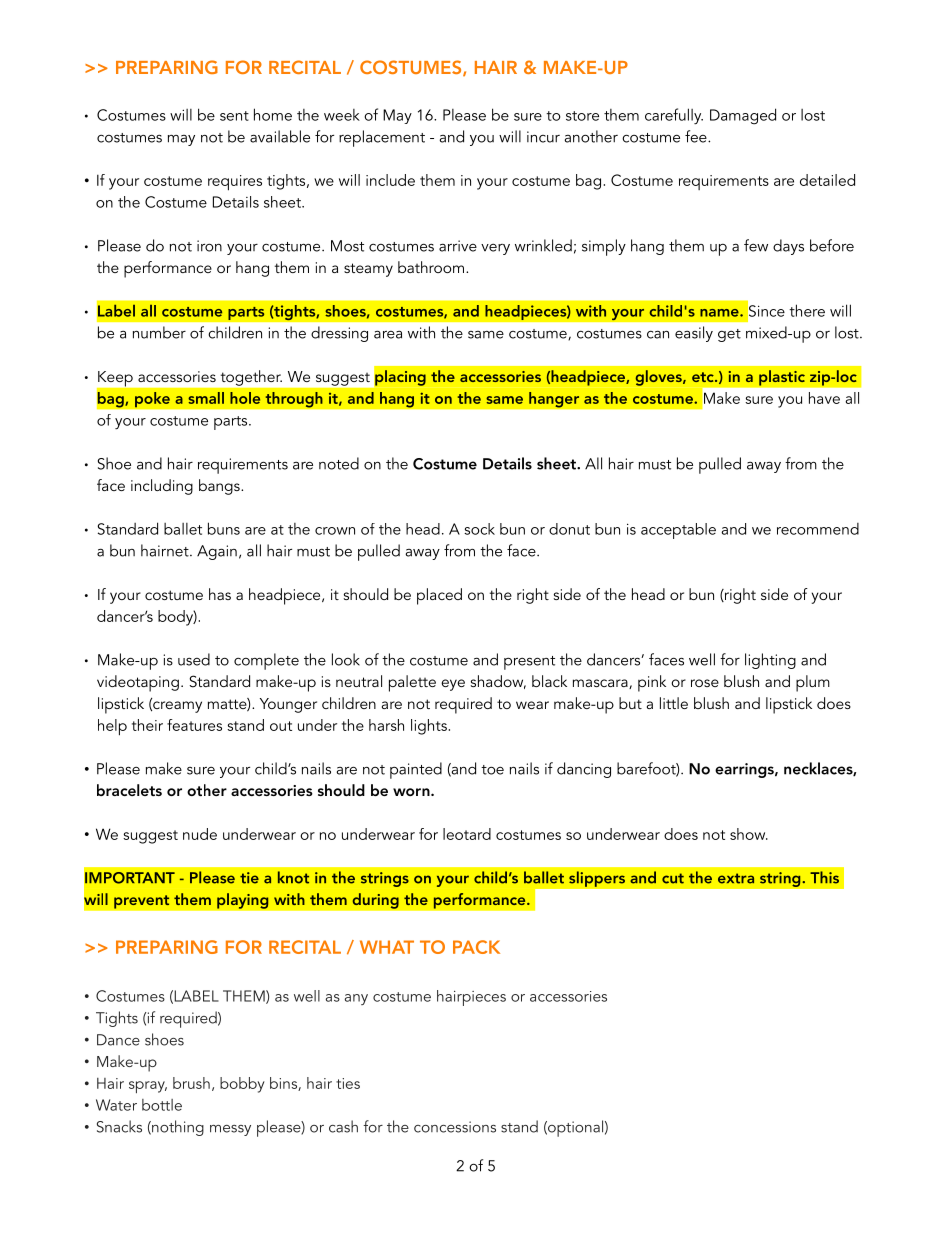 This page has height=1233, width=952. Describe the element at coordinates (479, 529) in the page. I see `sock` at that location.
